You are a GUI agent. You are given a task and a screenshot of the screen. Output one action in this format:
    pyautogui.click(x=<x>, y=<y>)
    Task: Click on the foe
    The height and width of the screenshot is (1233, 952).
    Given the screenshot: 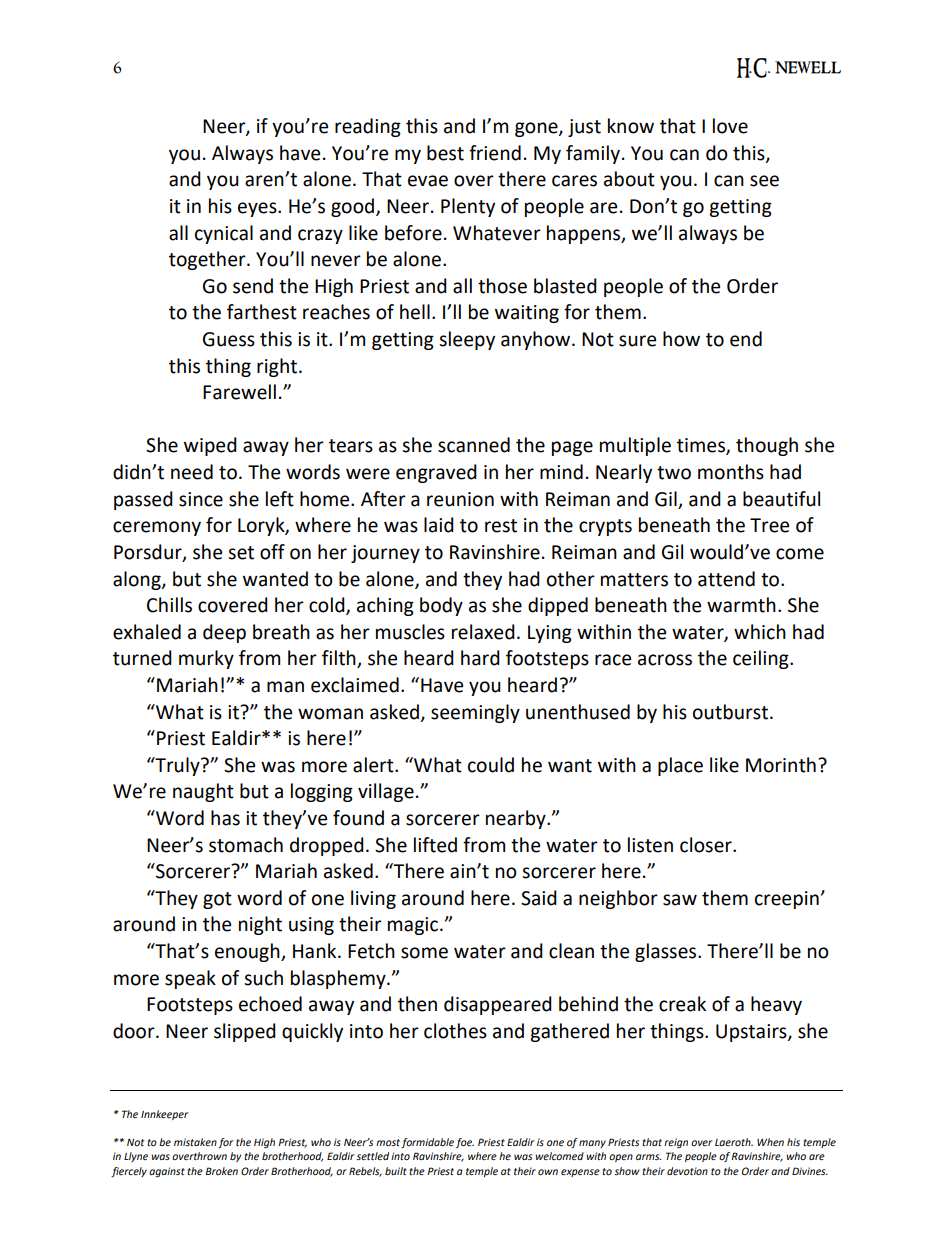 What is the action you would take?
    pyautogui.click(x=465, y=1143)
